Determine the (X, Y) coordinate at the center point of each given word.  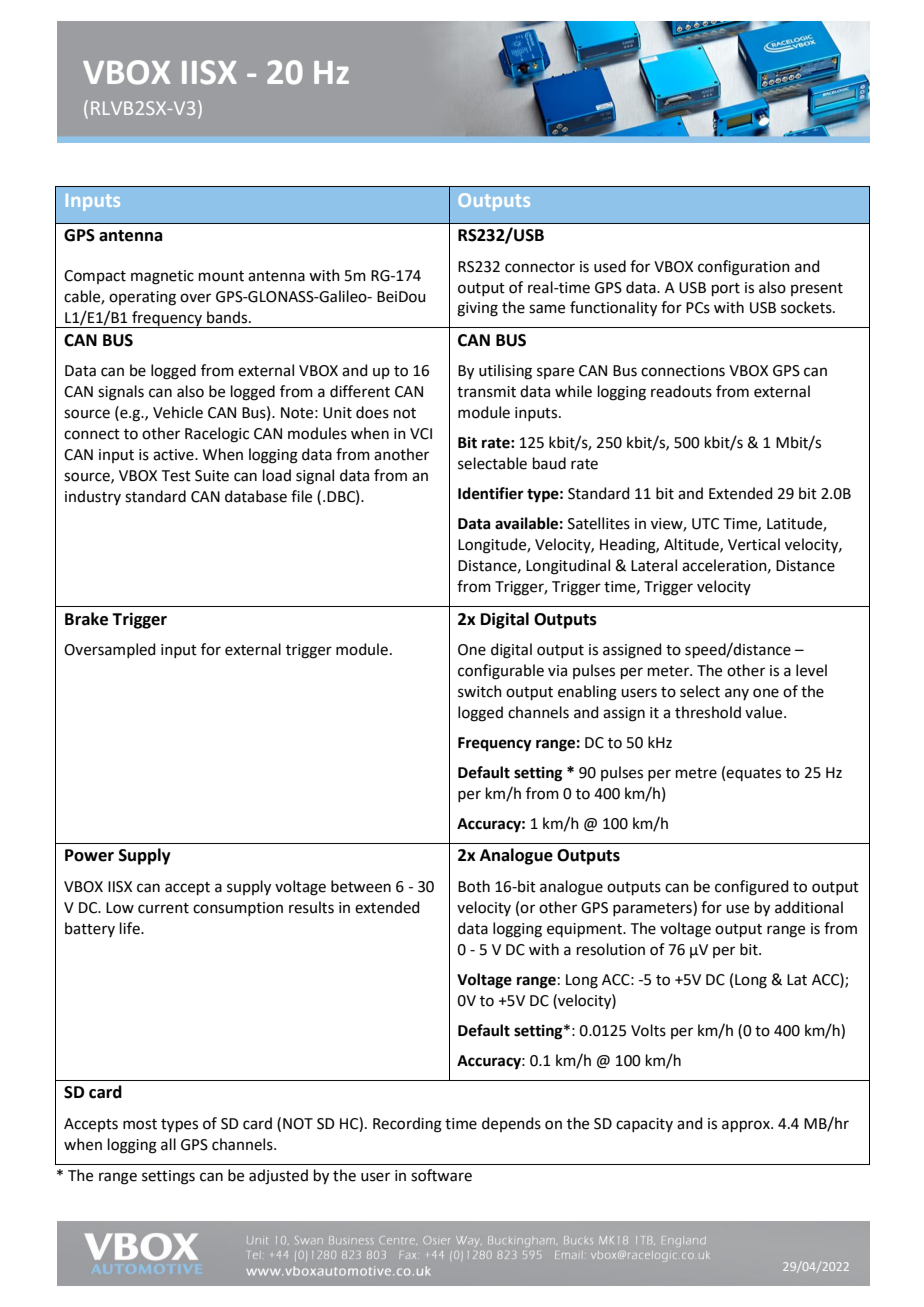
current (163, 908)
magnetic (162, 277)
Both (474, 886)
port (726, 289)
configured (752, 888)
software (441, 1175)
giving (477, 309)
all (168, 1144)
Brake (86, 619)
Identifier (491, 493)
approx (747, 1126)
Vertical (754, 544)
